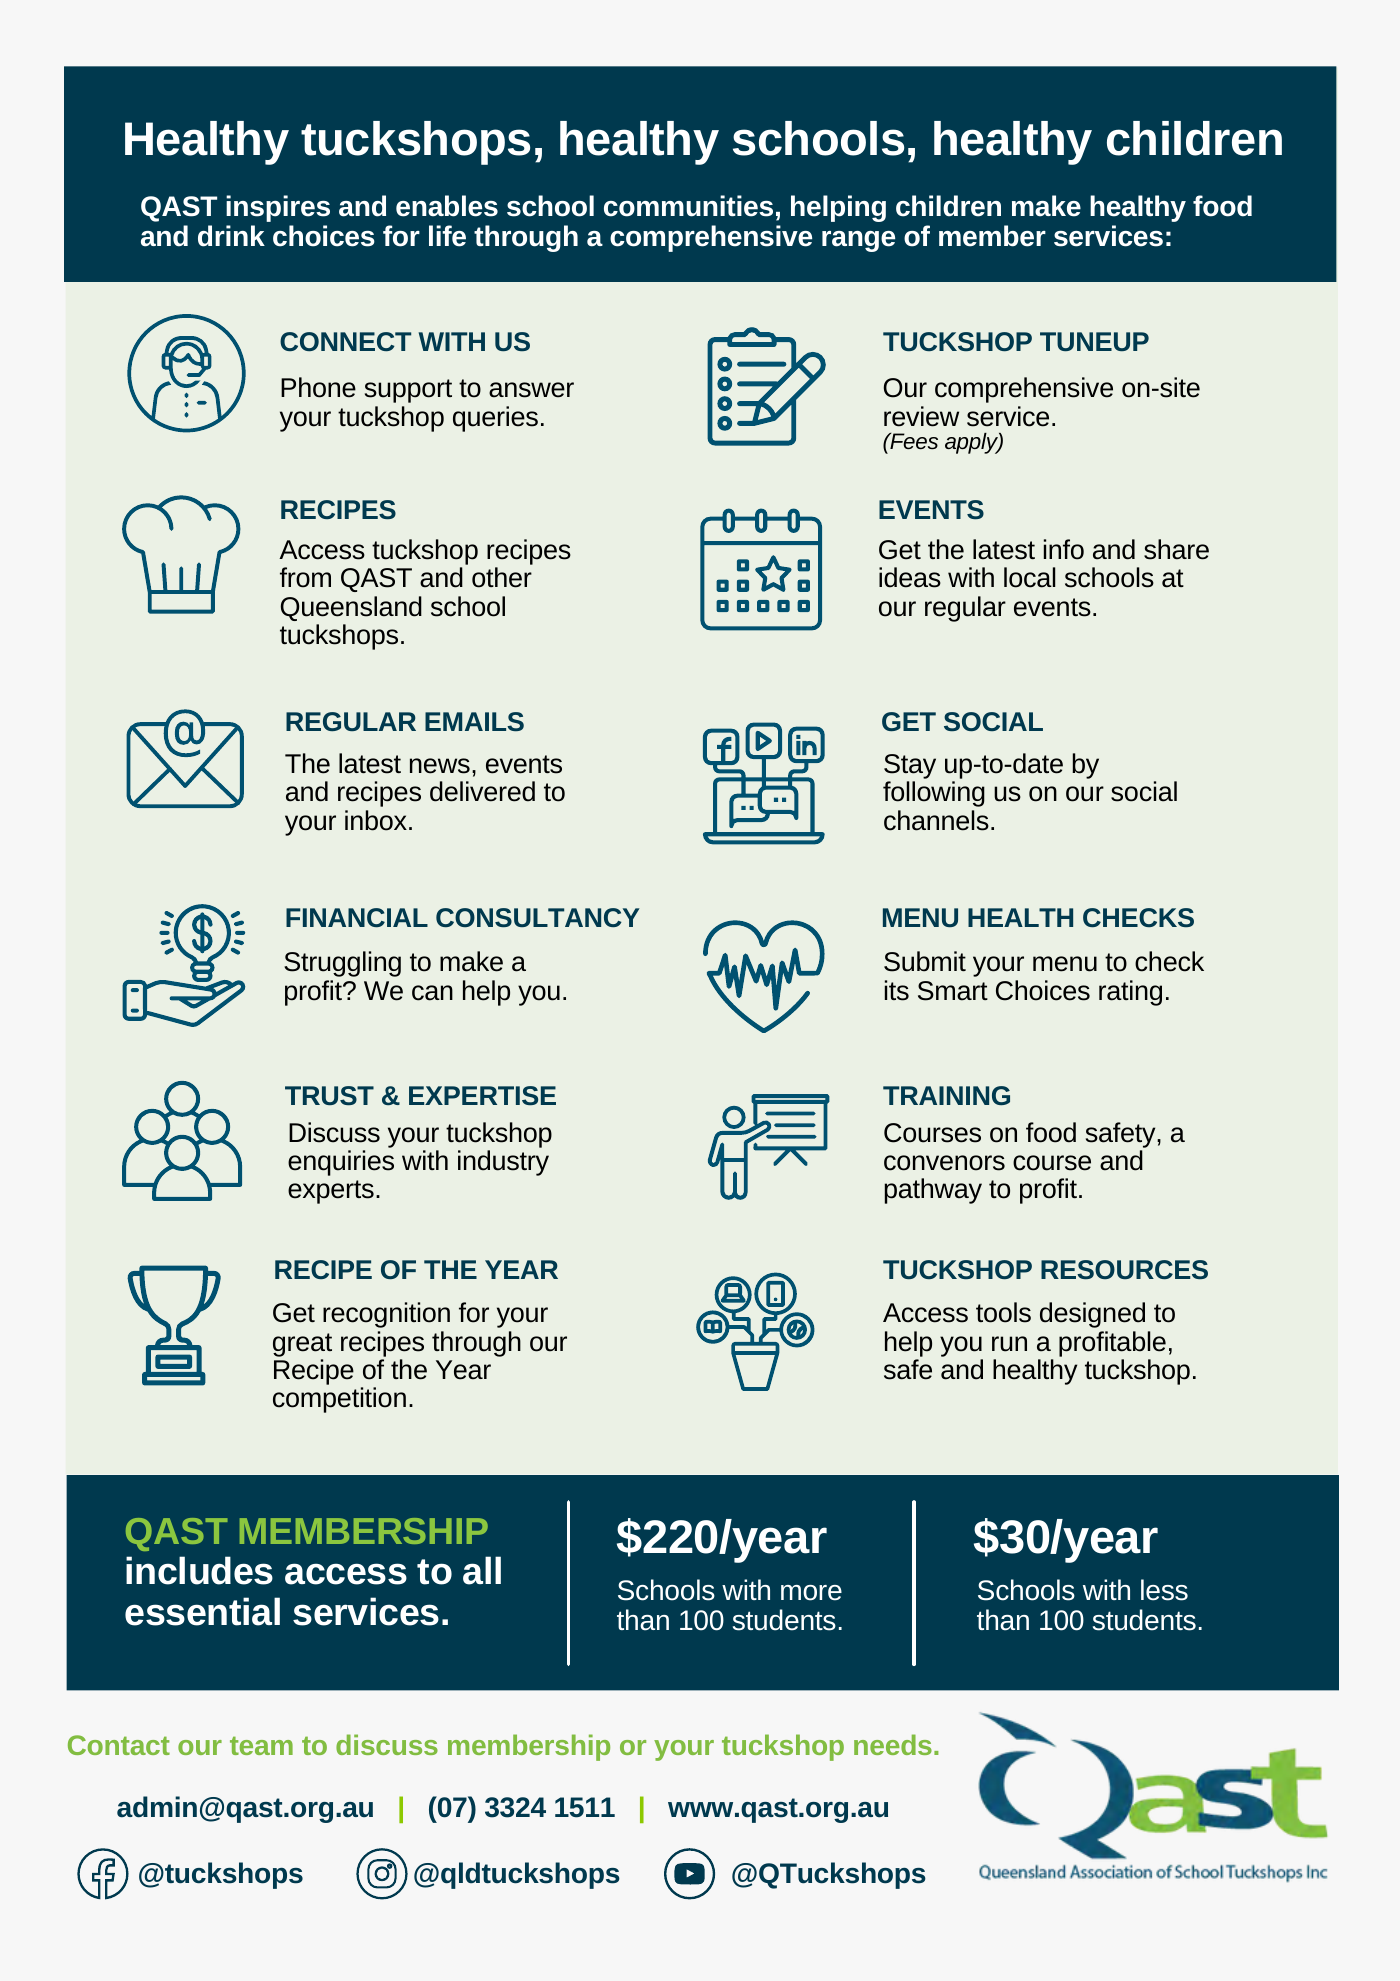  I want to click on drink, so click(231, 236).
